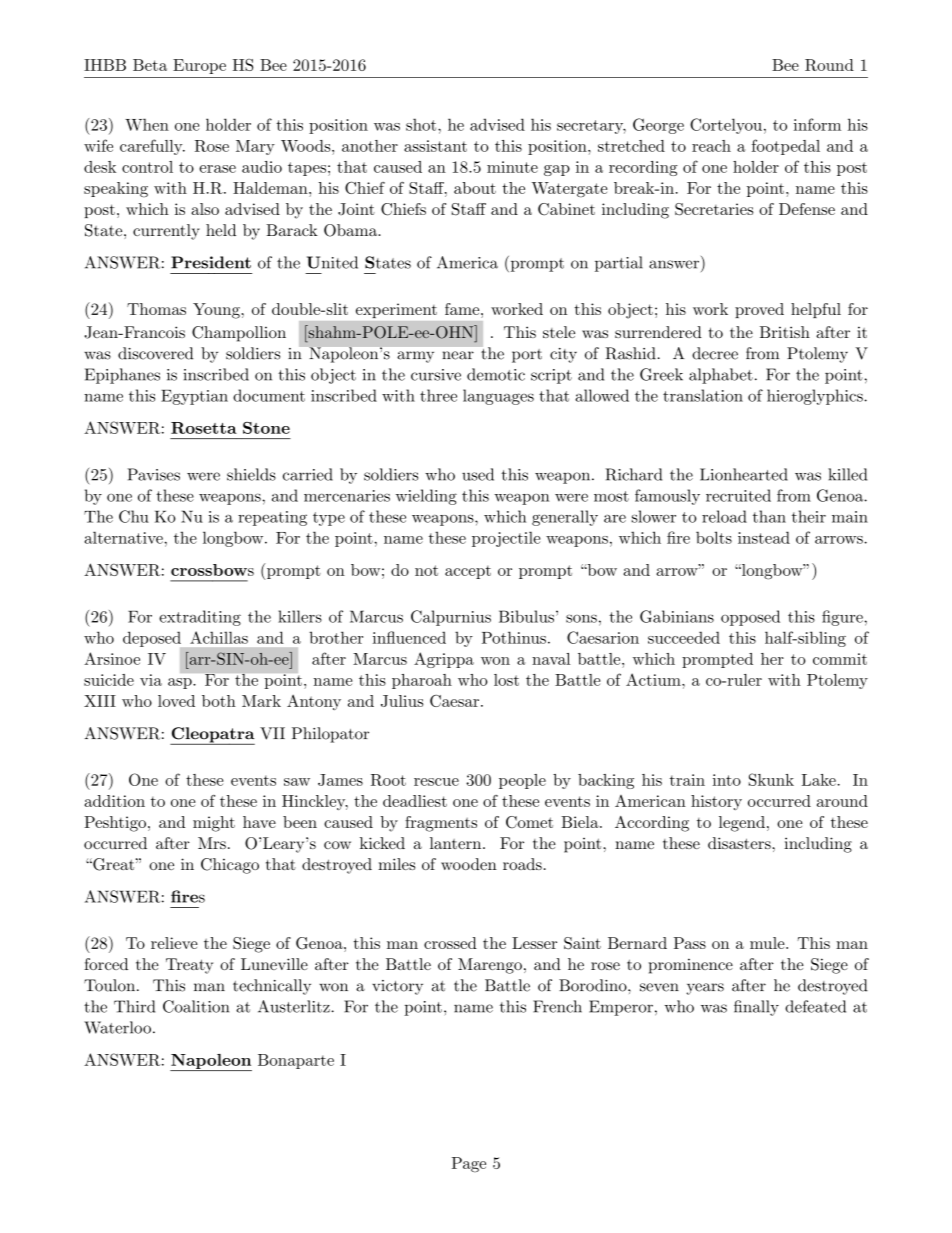  What do you see at coordinates (296, 1061) in the screenshot?
I see `Bonaparte` at bounding box center [296, 1061].
